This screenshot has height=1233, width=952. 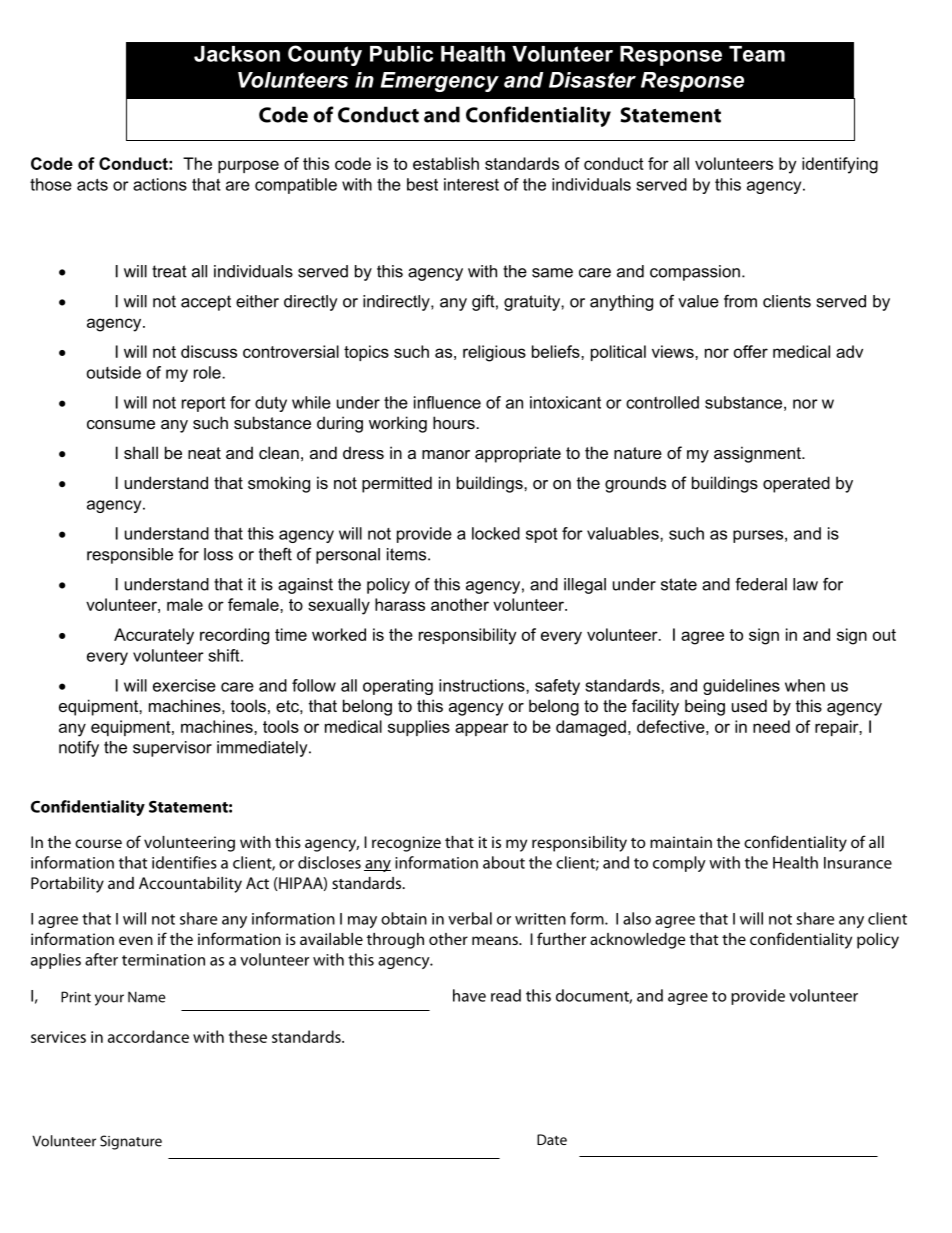 What do you see at coordinates (440, 82) in the screenshot?
I see `Emergency` at bounding box center [440, 82].
